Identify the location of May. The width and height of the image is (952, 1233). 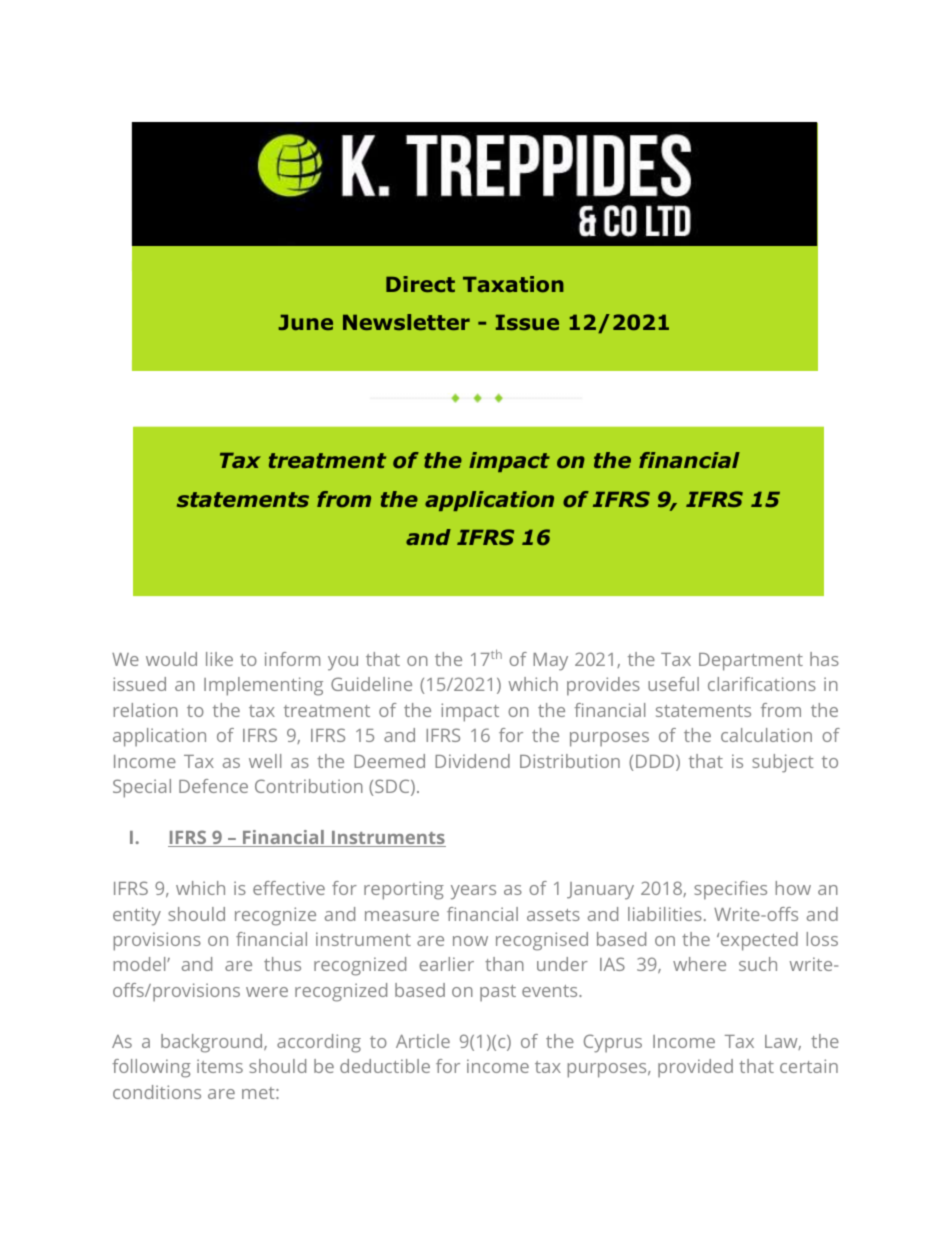
(550, 662).
